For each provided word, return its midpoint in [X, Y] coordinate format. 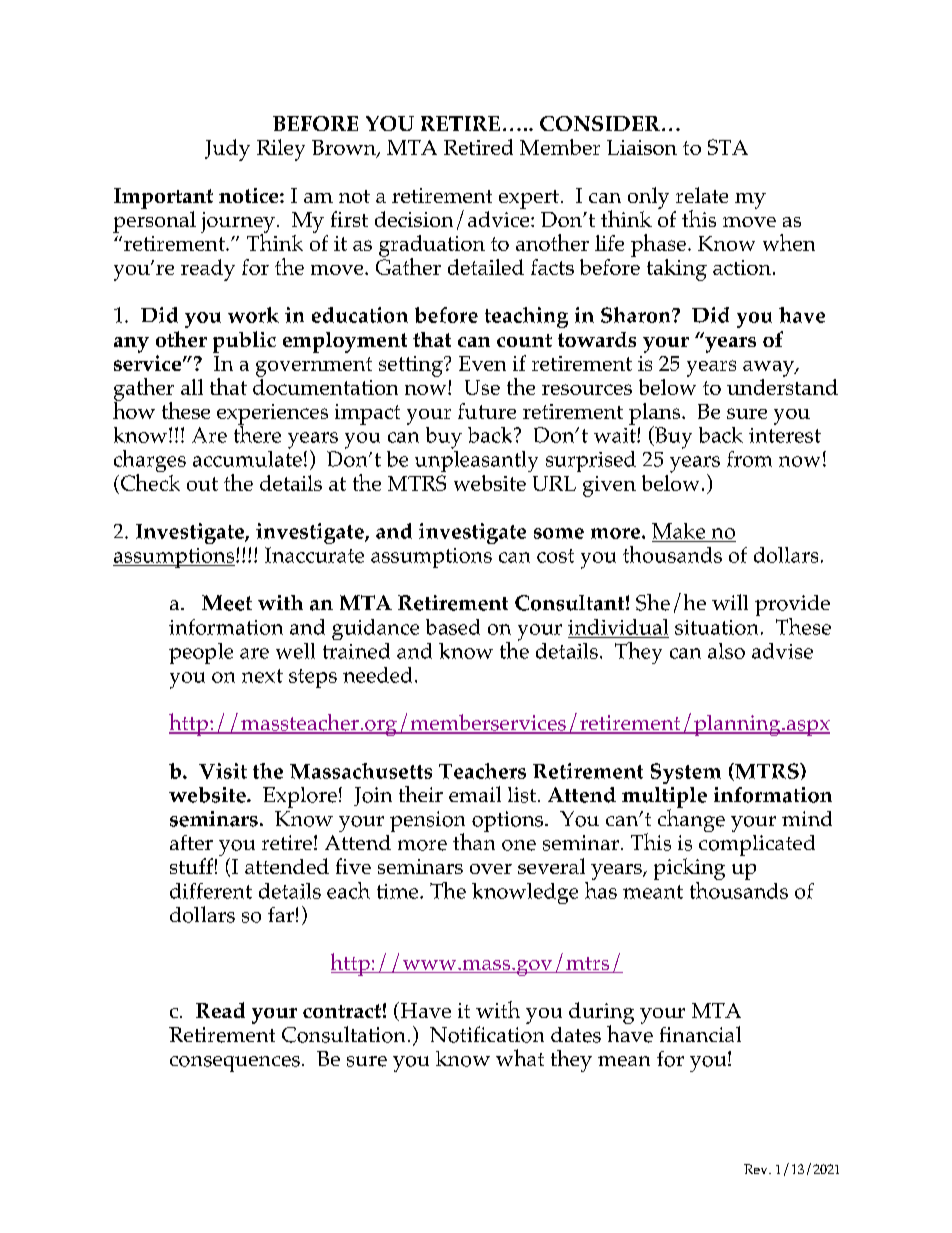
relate [702, 195]
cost [555, 556]
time [399, 891]
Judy [227, 150]
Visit [223, 771]
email [475, 794]
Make [678, 531]
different [211, 891]
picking [689, 870]
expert [529, 199]
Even [482, 363]
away [770, 369]
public [244, 342]
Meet [227, 603]
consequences [235, 1064]
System [686, 773]
